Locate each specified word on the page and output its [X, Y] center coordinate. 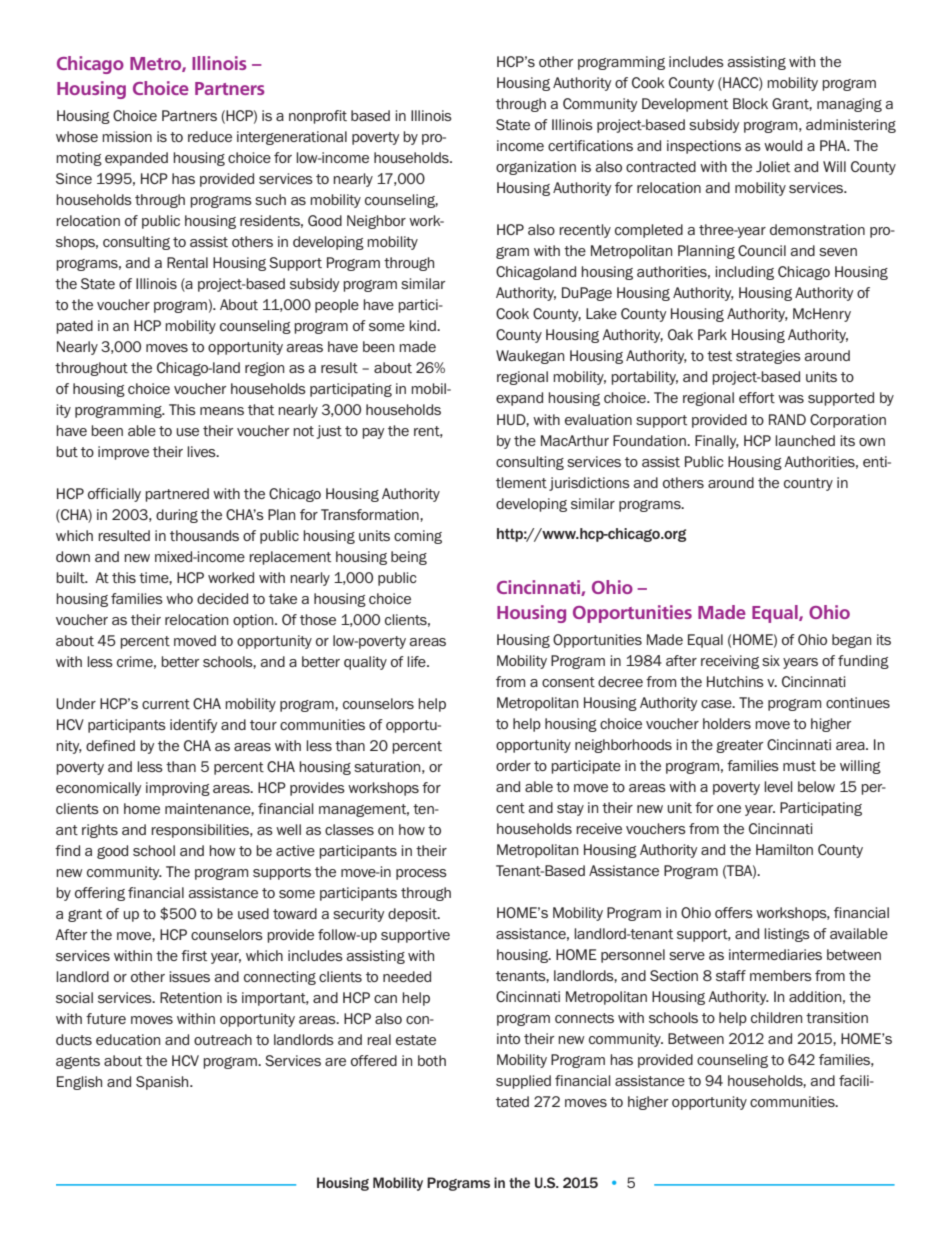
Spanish [163, 1083]
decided [222, 598]
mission [127, 136]
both [432, 1060]
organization [536, 168]
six [771, 660]
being [409, 558]
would [783, 145]
